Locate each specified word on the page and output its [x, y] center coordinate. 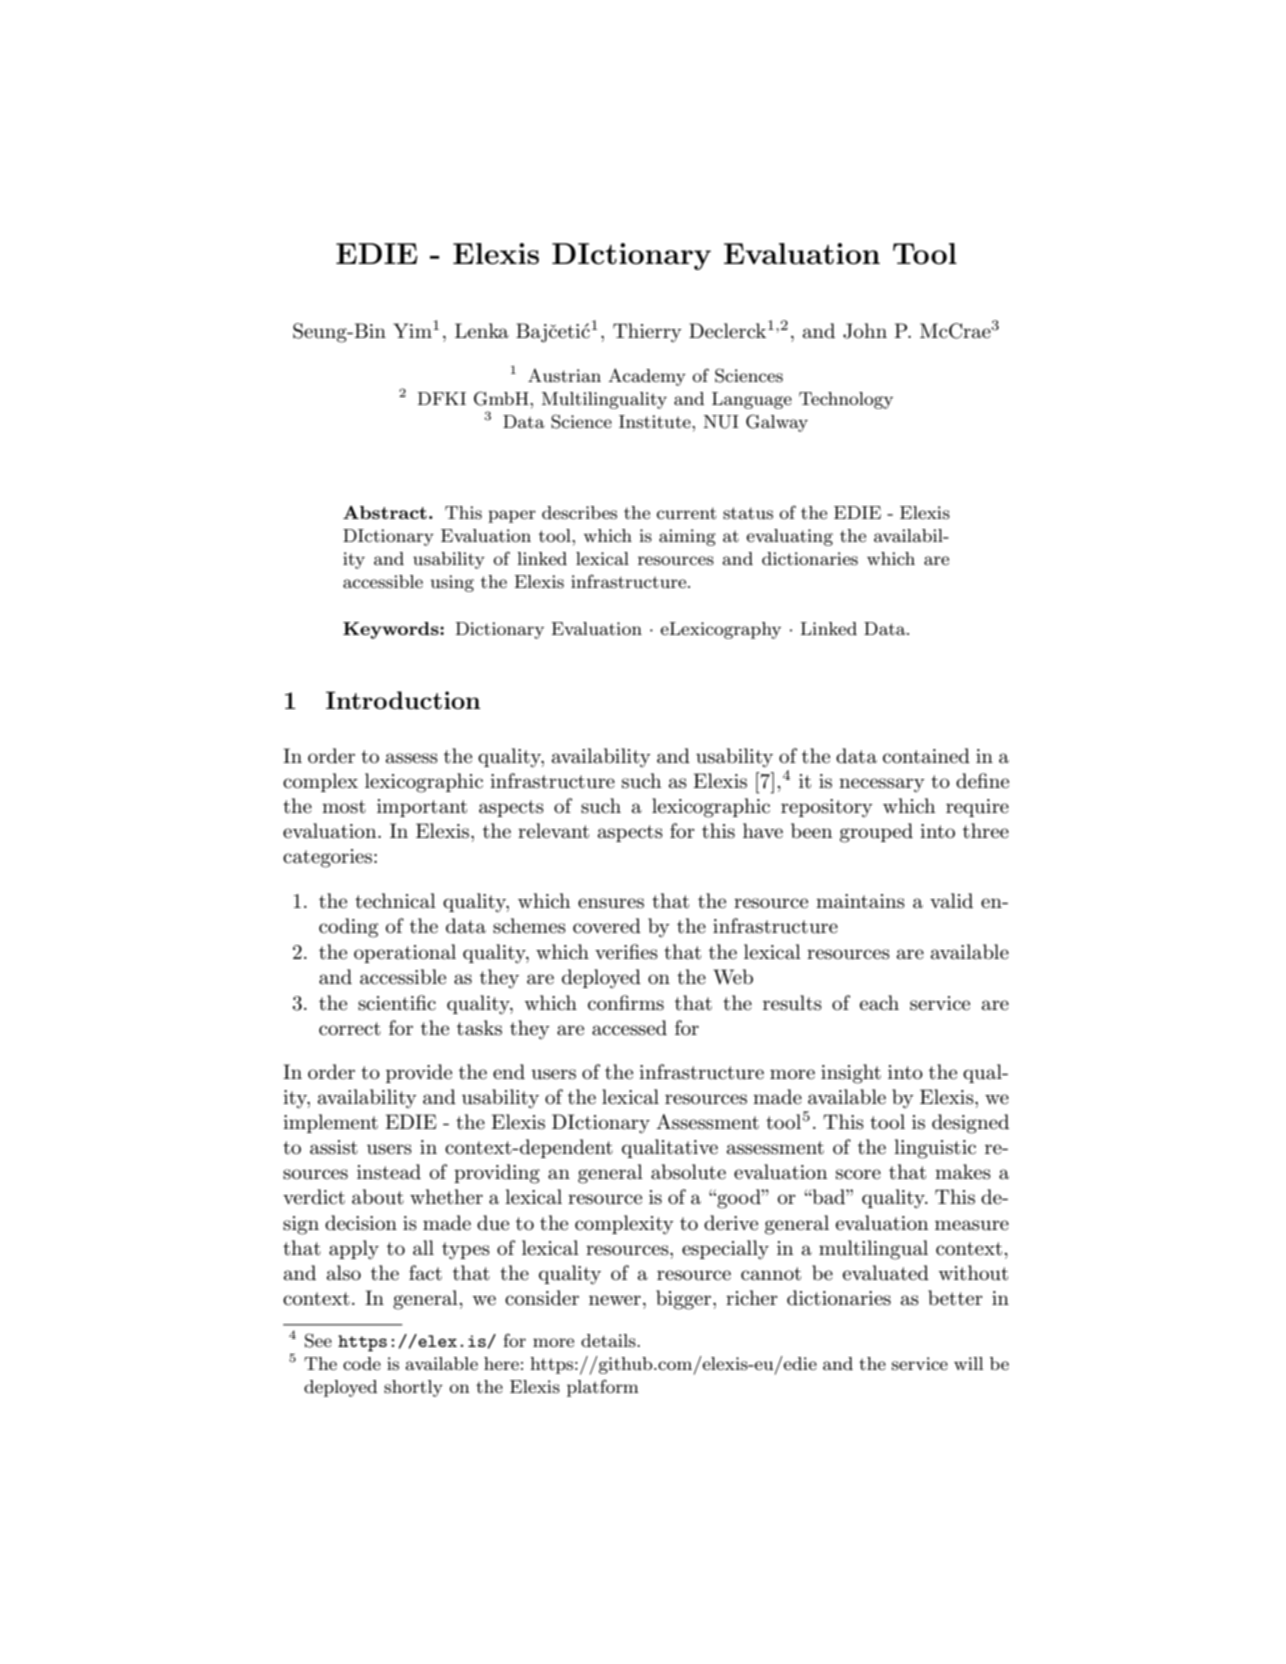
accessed [629, 1028]
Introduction [403, 700]
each [879, 1003]
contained [926, 756]
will [969, 1363]
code [362, 1363]
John [865, 331]
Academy [647, 377]
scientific [397, 1003]
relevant [553, 831]
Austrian [564, 375]
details [609, 1341]
